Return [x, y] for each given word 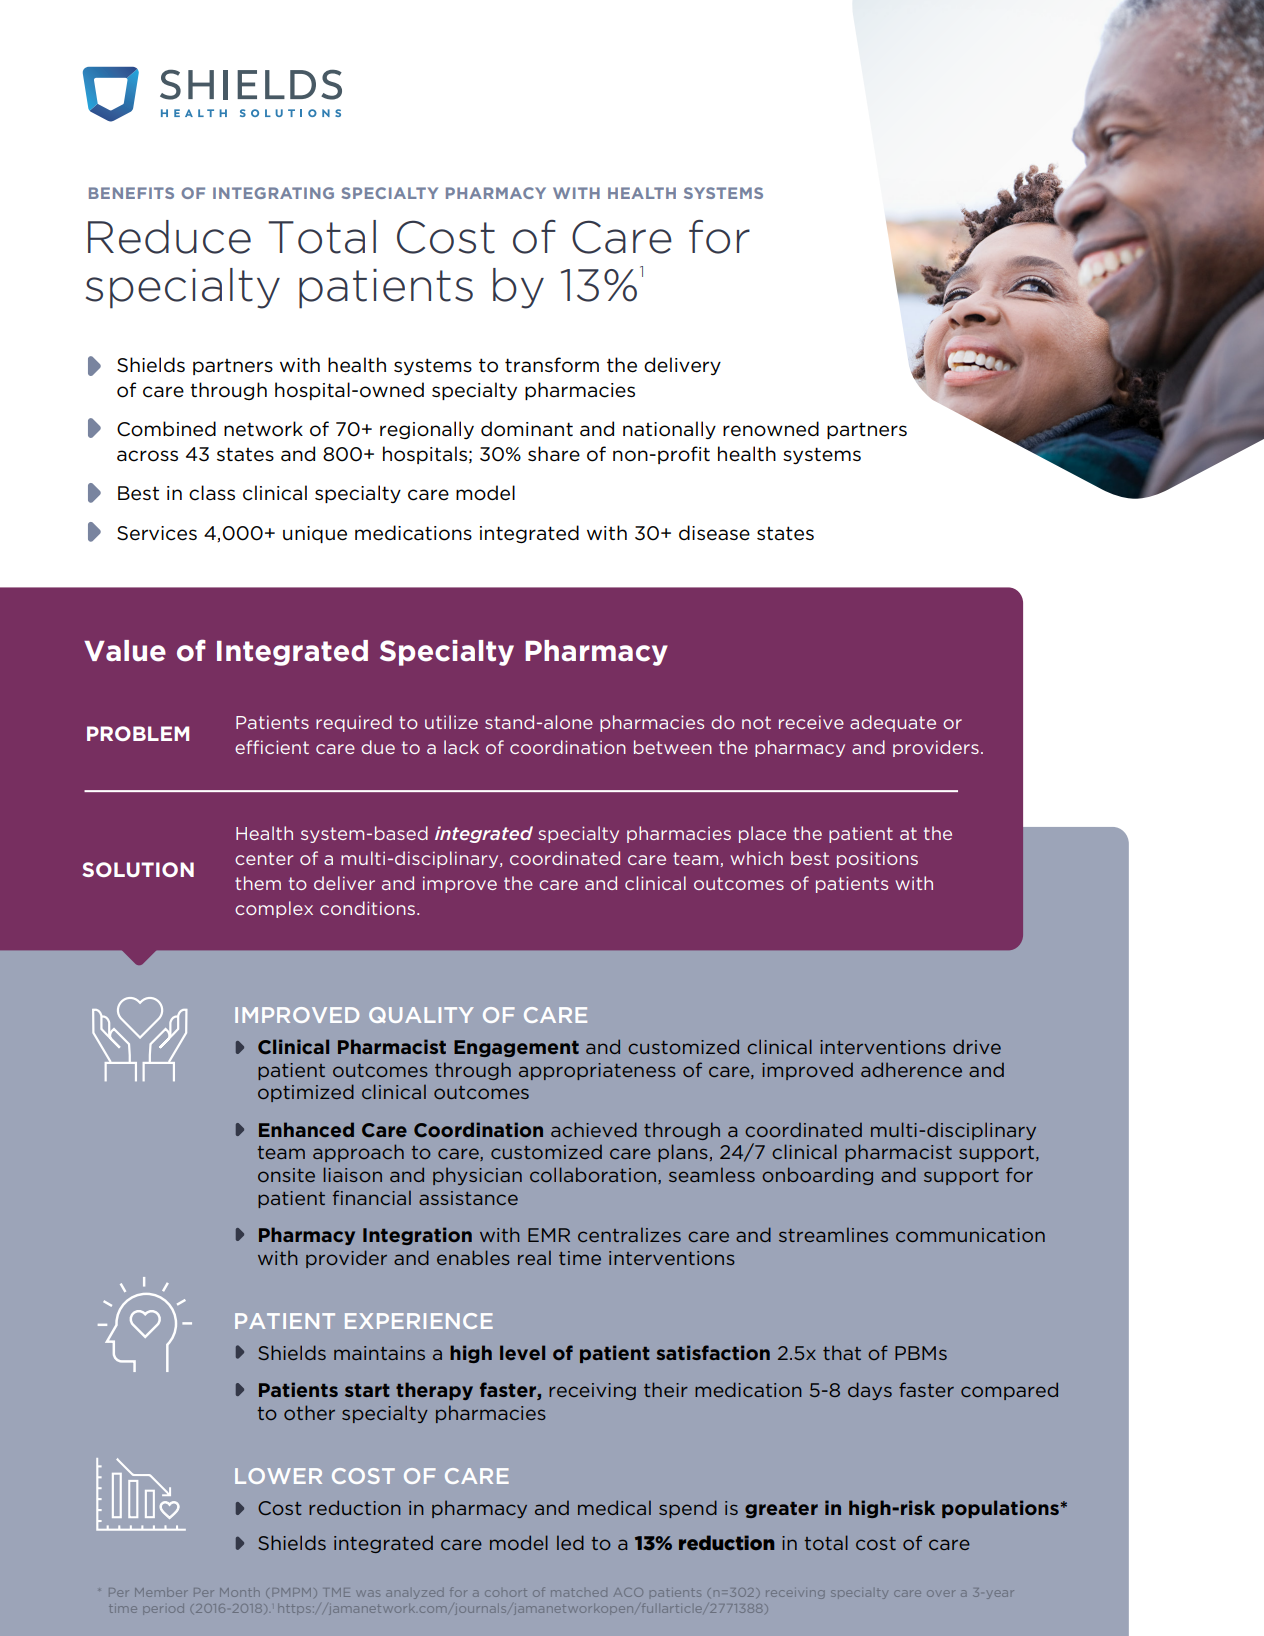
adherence [911, 1069]
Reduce [169, 237]
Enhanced [306, 1129]
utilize [451, 722]
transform [552, 365]
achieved [594, 1129]
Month [239, 1592]
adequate [893, 723]
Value [125, 651]
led [570, 1542]
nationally [669, 430]
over [941, 1593]
